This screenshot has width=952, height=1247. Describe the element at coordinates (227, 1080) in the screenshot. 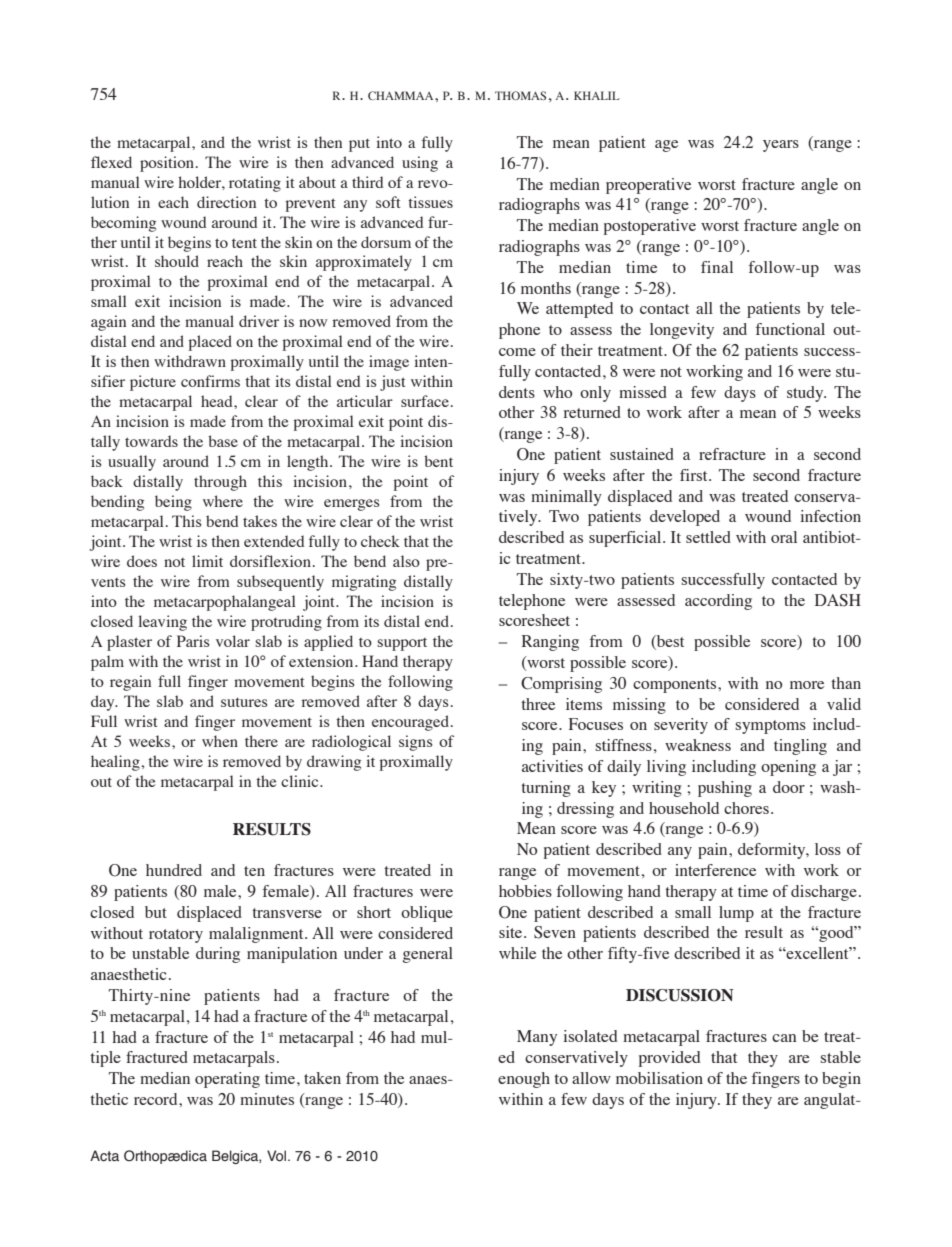

I see `operating` at that location.
